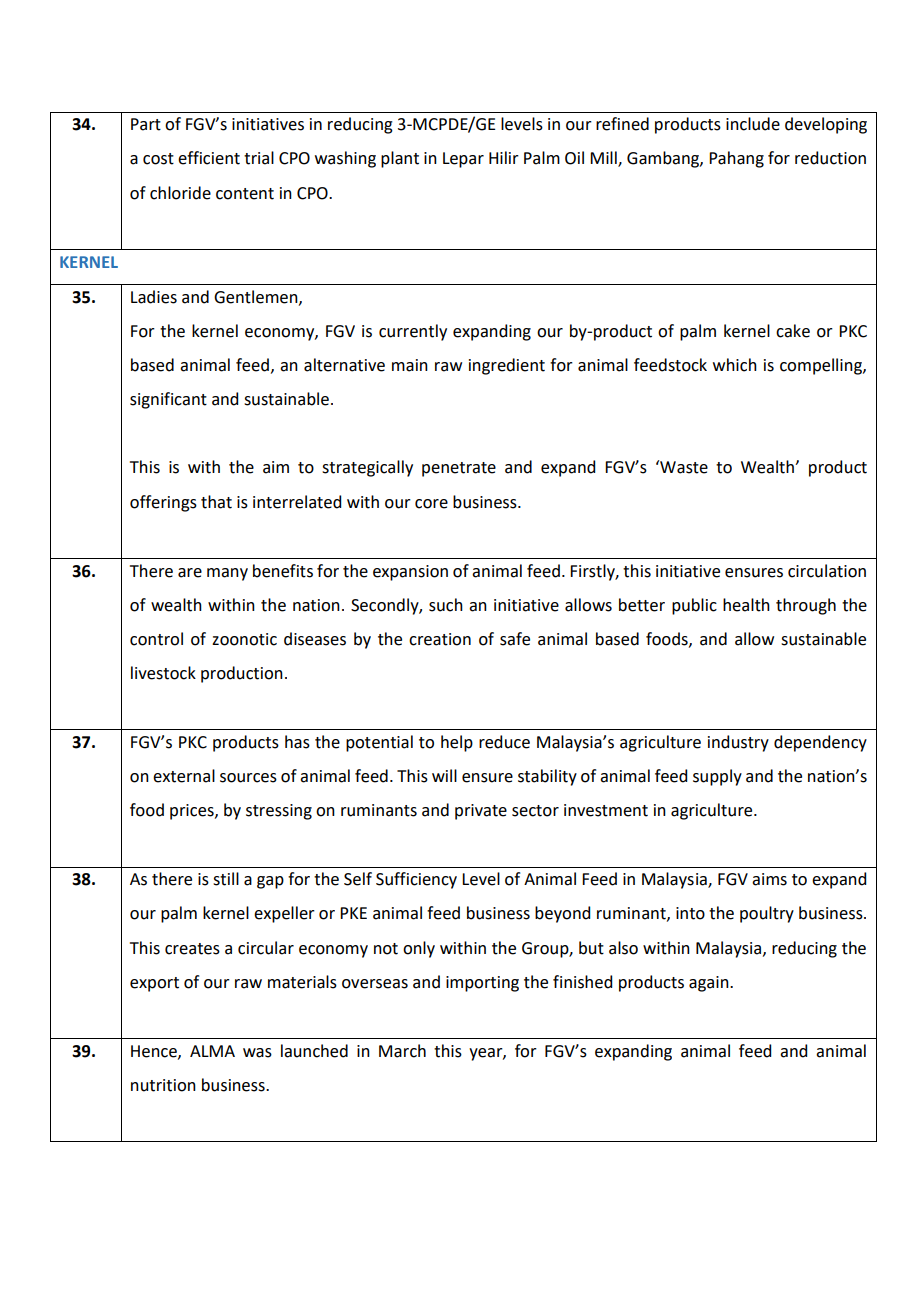 The width and height of the screenshot is (924, 1308). Describe the element at coordinates (212, 1051) in the screenshot. I see `ALMA` at that location.
